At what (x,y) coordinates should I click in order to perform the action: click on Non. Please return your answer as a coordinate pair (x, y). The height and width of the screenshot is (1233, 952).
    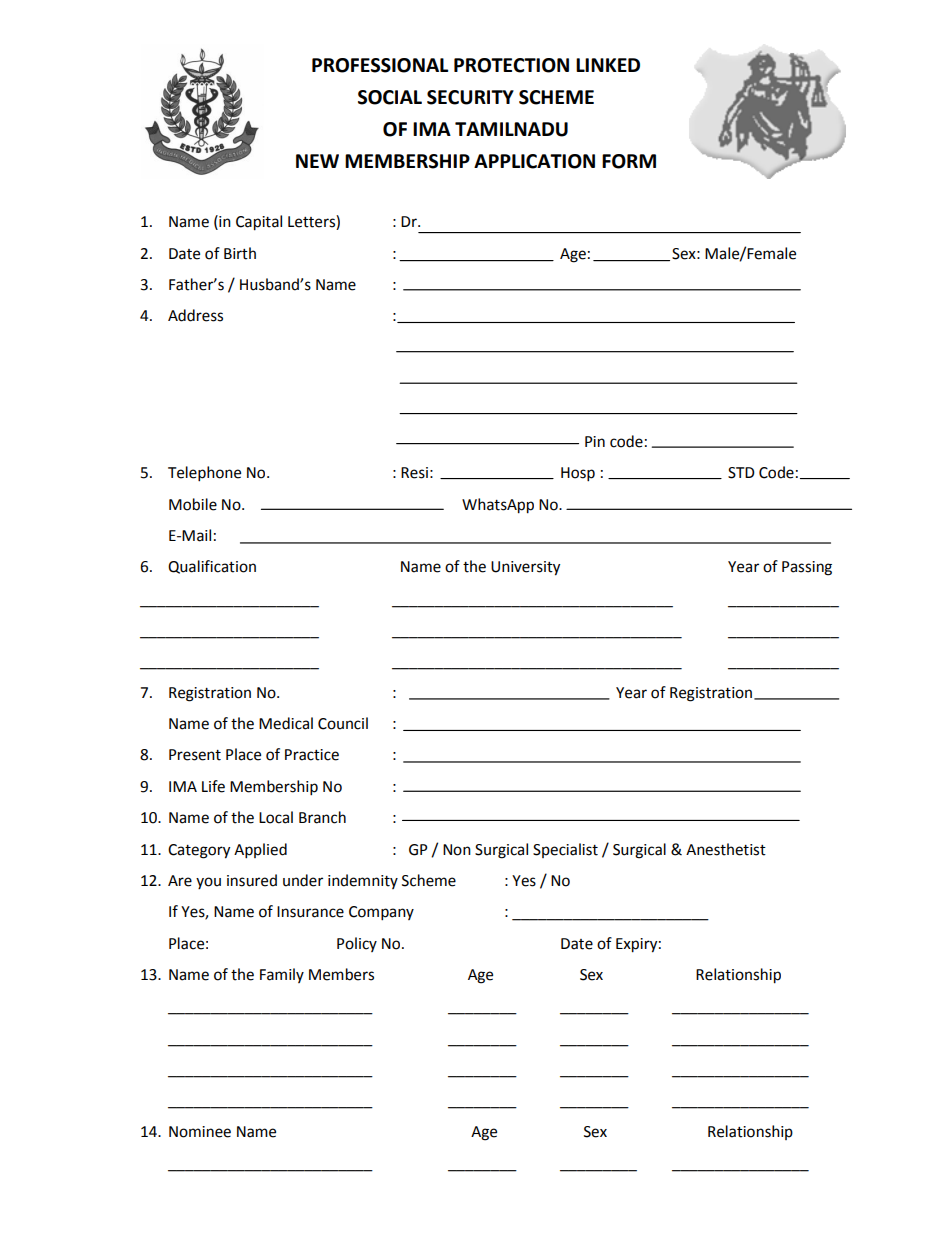
    Looking at the image, I should click on (457, 850).
